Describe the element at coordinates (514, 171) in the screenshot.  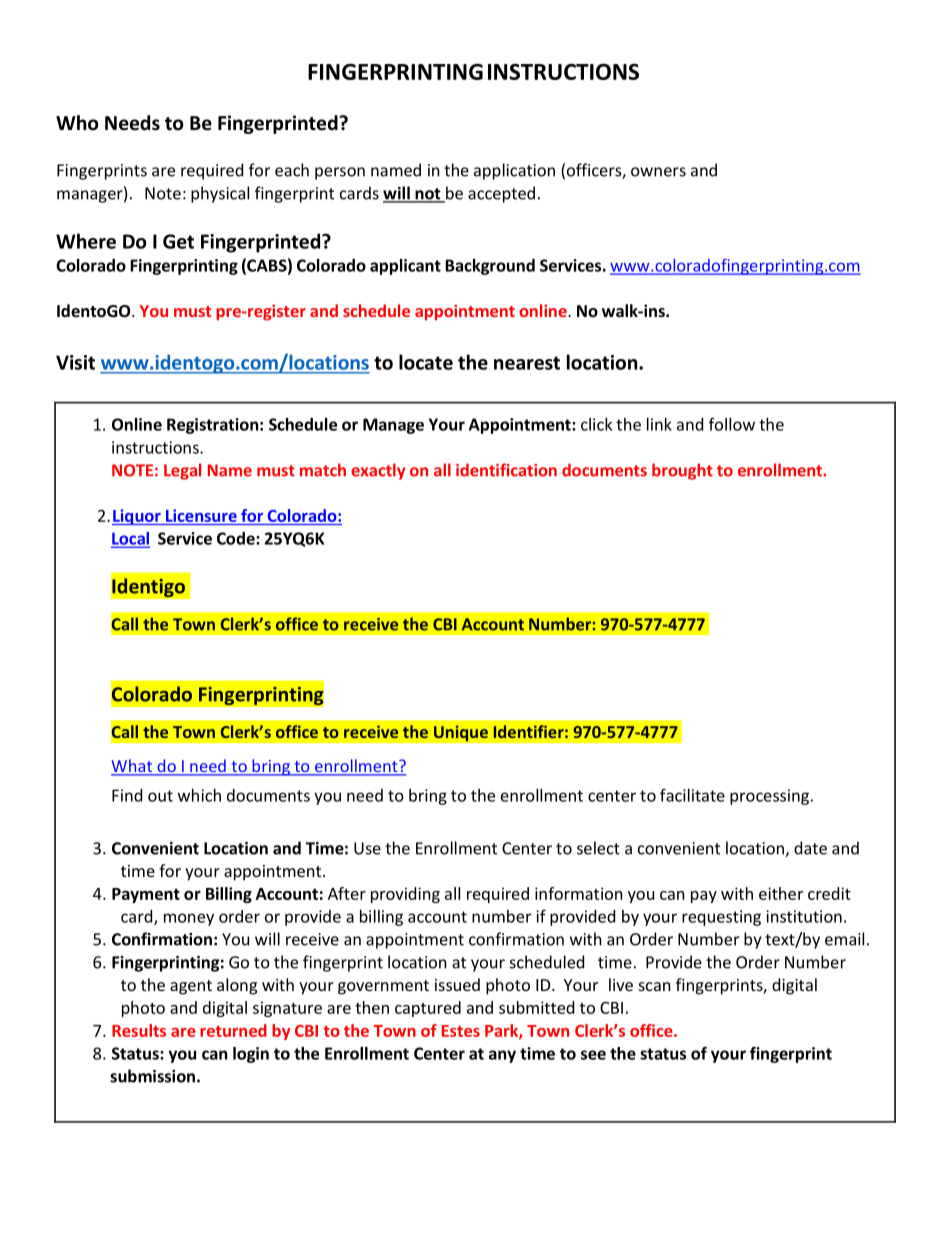
I see `application` at that location.
